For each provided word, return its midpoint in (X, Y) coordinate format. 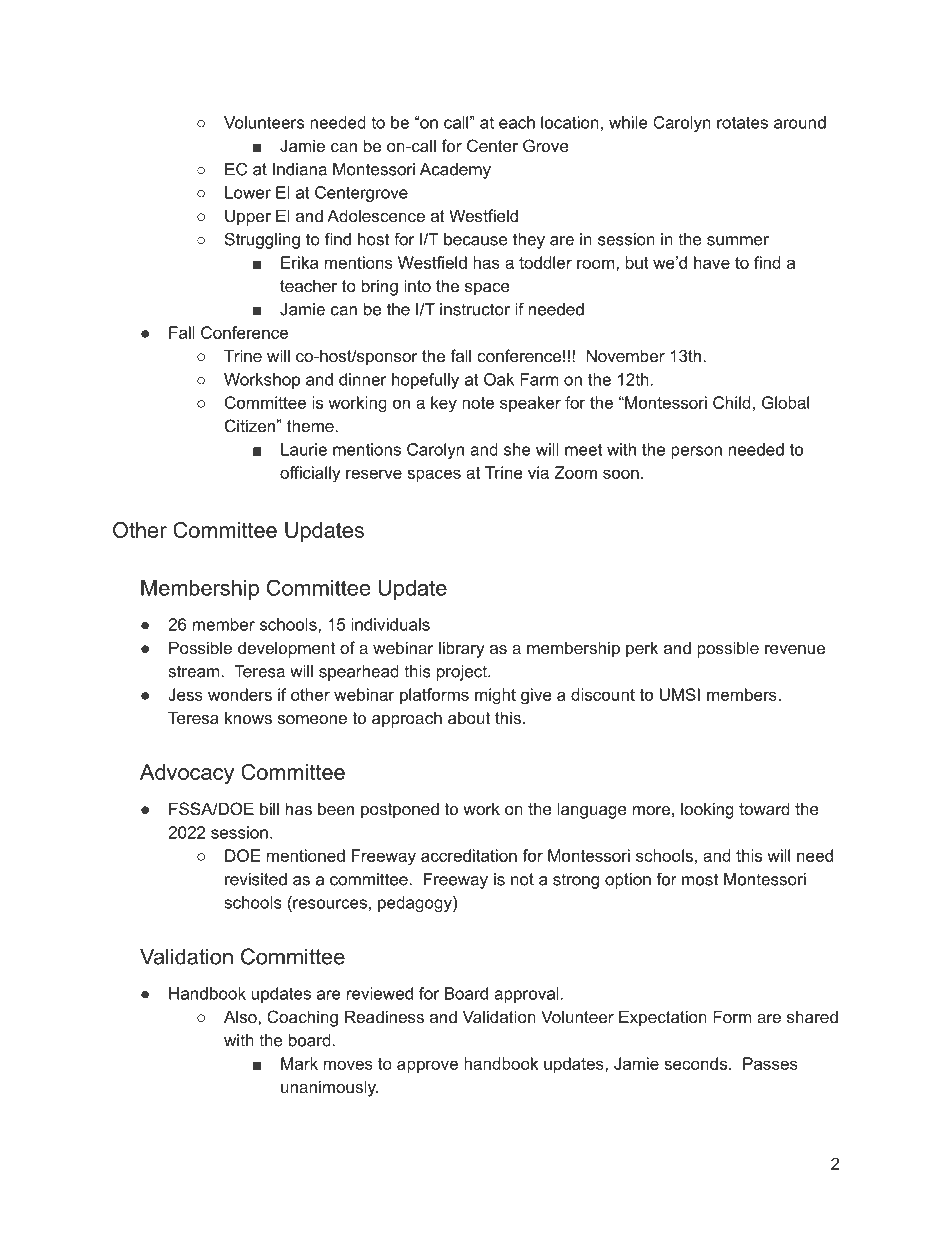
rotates (742, 123)
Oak (499, 379)
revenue (795, 649)
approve (427, 1066)
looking (707, 810)
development (286, 649)
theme (311, 425)
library (462, 649)
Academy (455, 171)
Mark (299, 1063)
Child (732, 402)
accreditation (469, 855)
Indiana (300, 169)
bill (269, 808)
